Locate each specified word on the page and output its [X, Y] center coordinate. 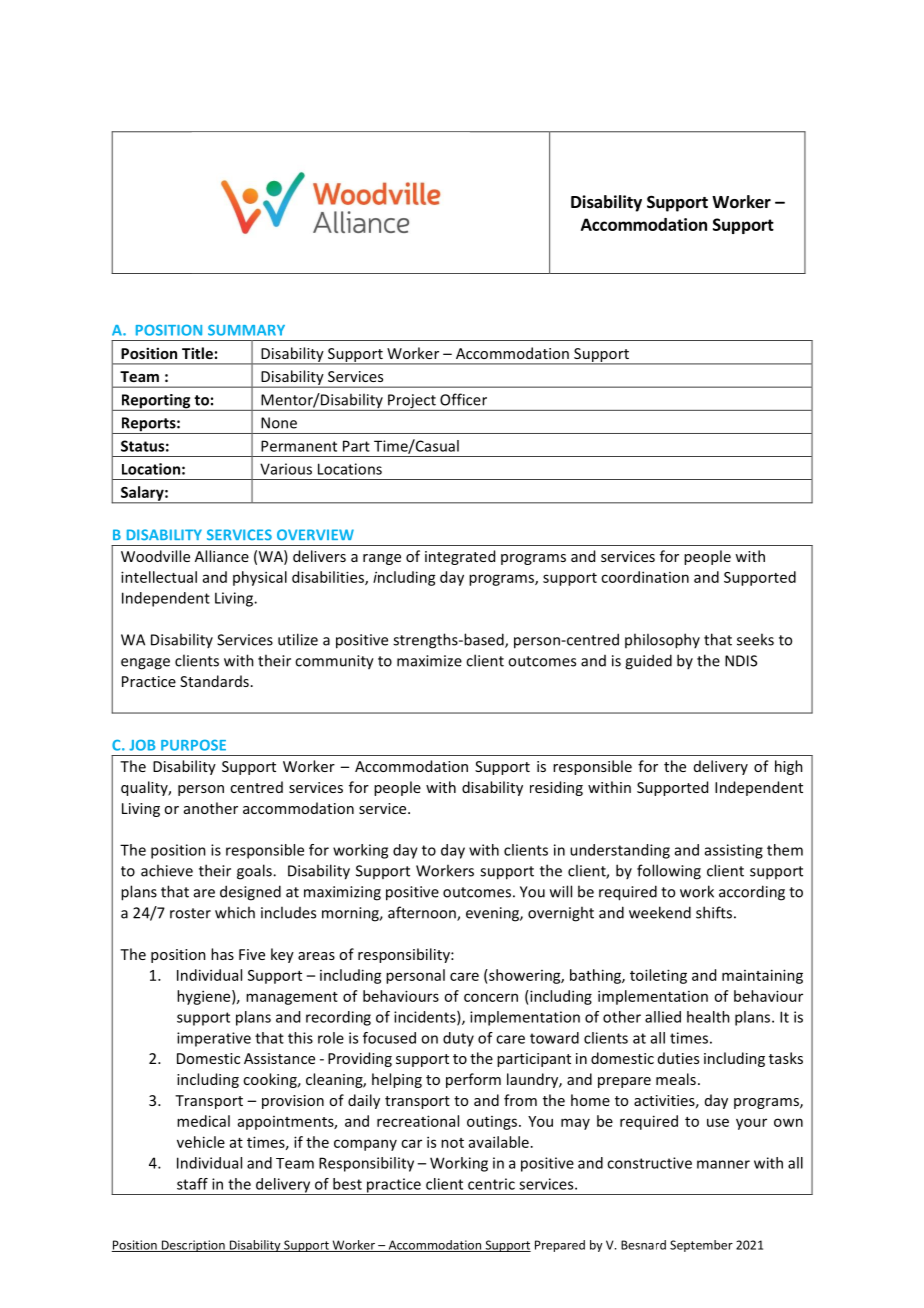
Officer [463, 399]
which [235, 912]
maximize [429, 661]
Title [197, 353]
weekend [660, 912]
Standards [214, 681]
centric [491, 1184]
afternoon [423, 913]
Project [412, 402]
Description [193, 1246]
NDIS [741, 661]
